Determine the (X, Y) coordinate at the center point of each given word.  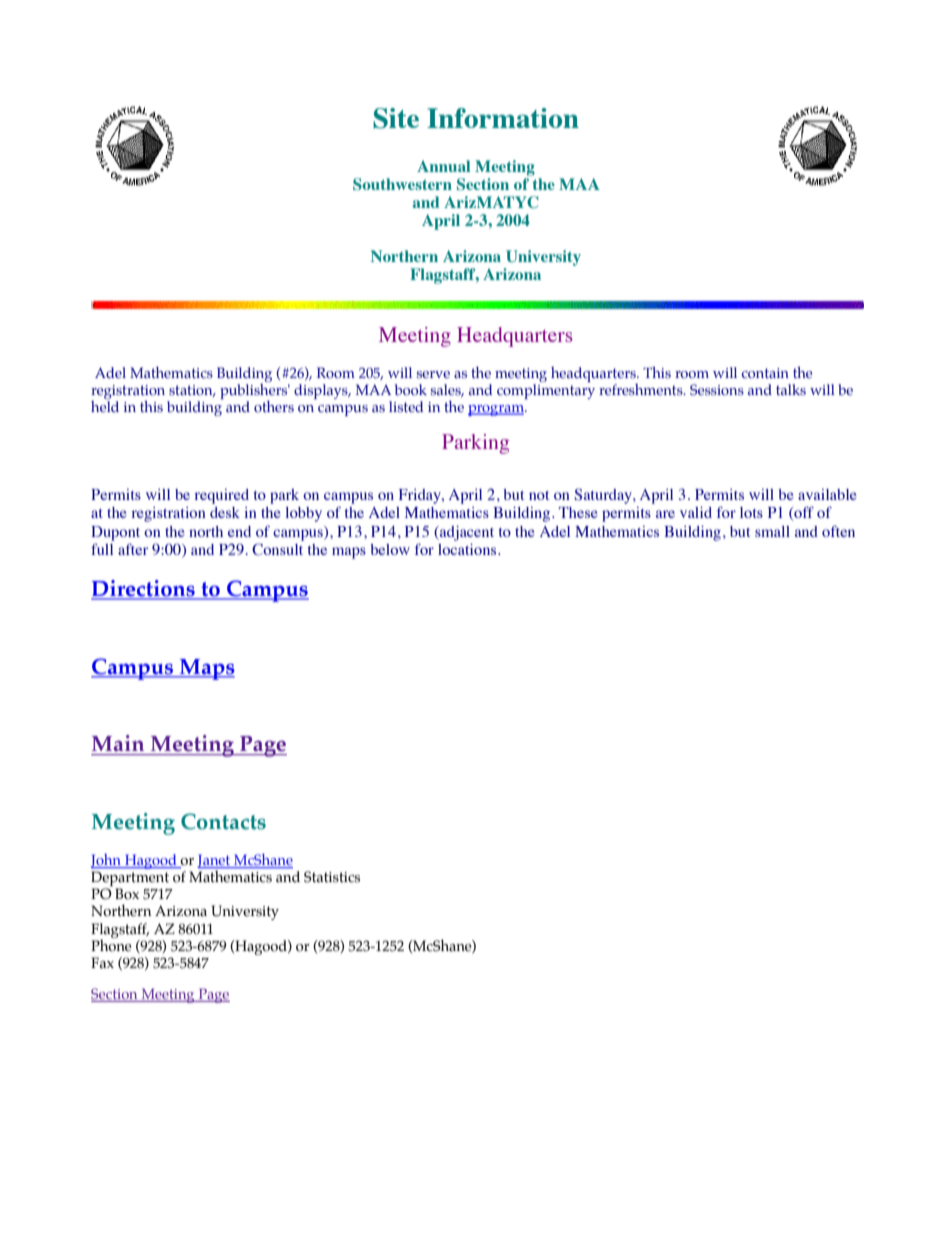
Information (503, 118)
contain (765, 373)
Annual (443, 166)
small (772, 531)
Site (396, 118)
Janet (215, 861)
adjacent (466, 533)
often (838, 531)
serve (433, 374)
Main (118, 743)
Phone (111, 944)
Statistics (332, 877)
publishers (255, 391)
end (239, 531)
